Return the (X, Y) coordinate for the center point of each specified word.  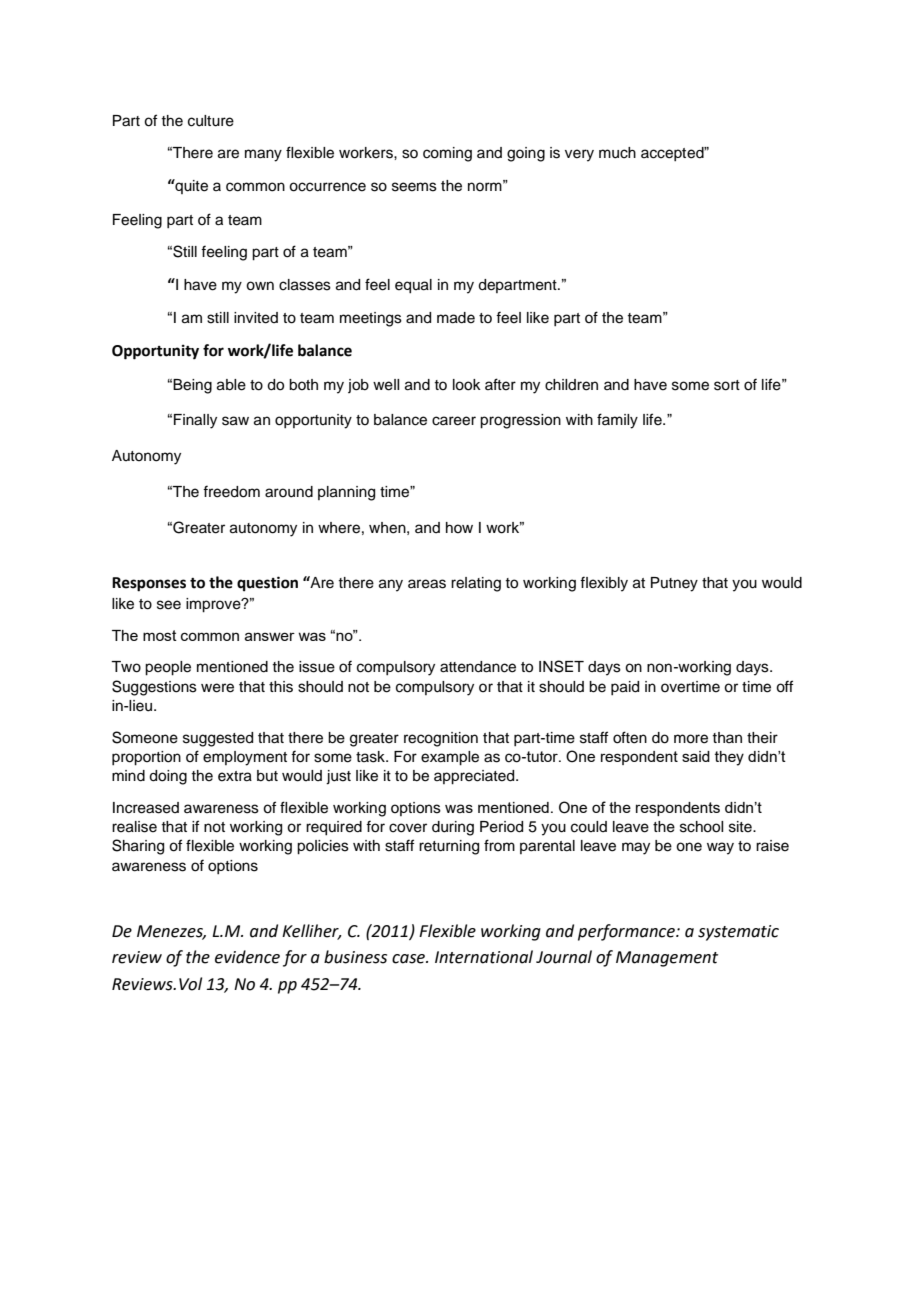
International (484, 957)
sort (727, 385)
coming (447, 154)
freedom (231, 491)
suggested (218, 739)
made (456, 318)
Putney (674, 584)
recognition (441, 739)
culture (211, 121)
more (691, 739)
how (459, 527)
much (617, 153)
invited (256, 318)
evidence (247, 957)
